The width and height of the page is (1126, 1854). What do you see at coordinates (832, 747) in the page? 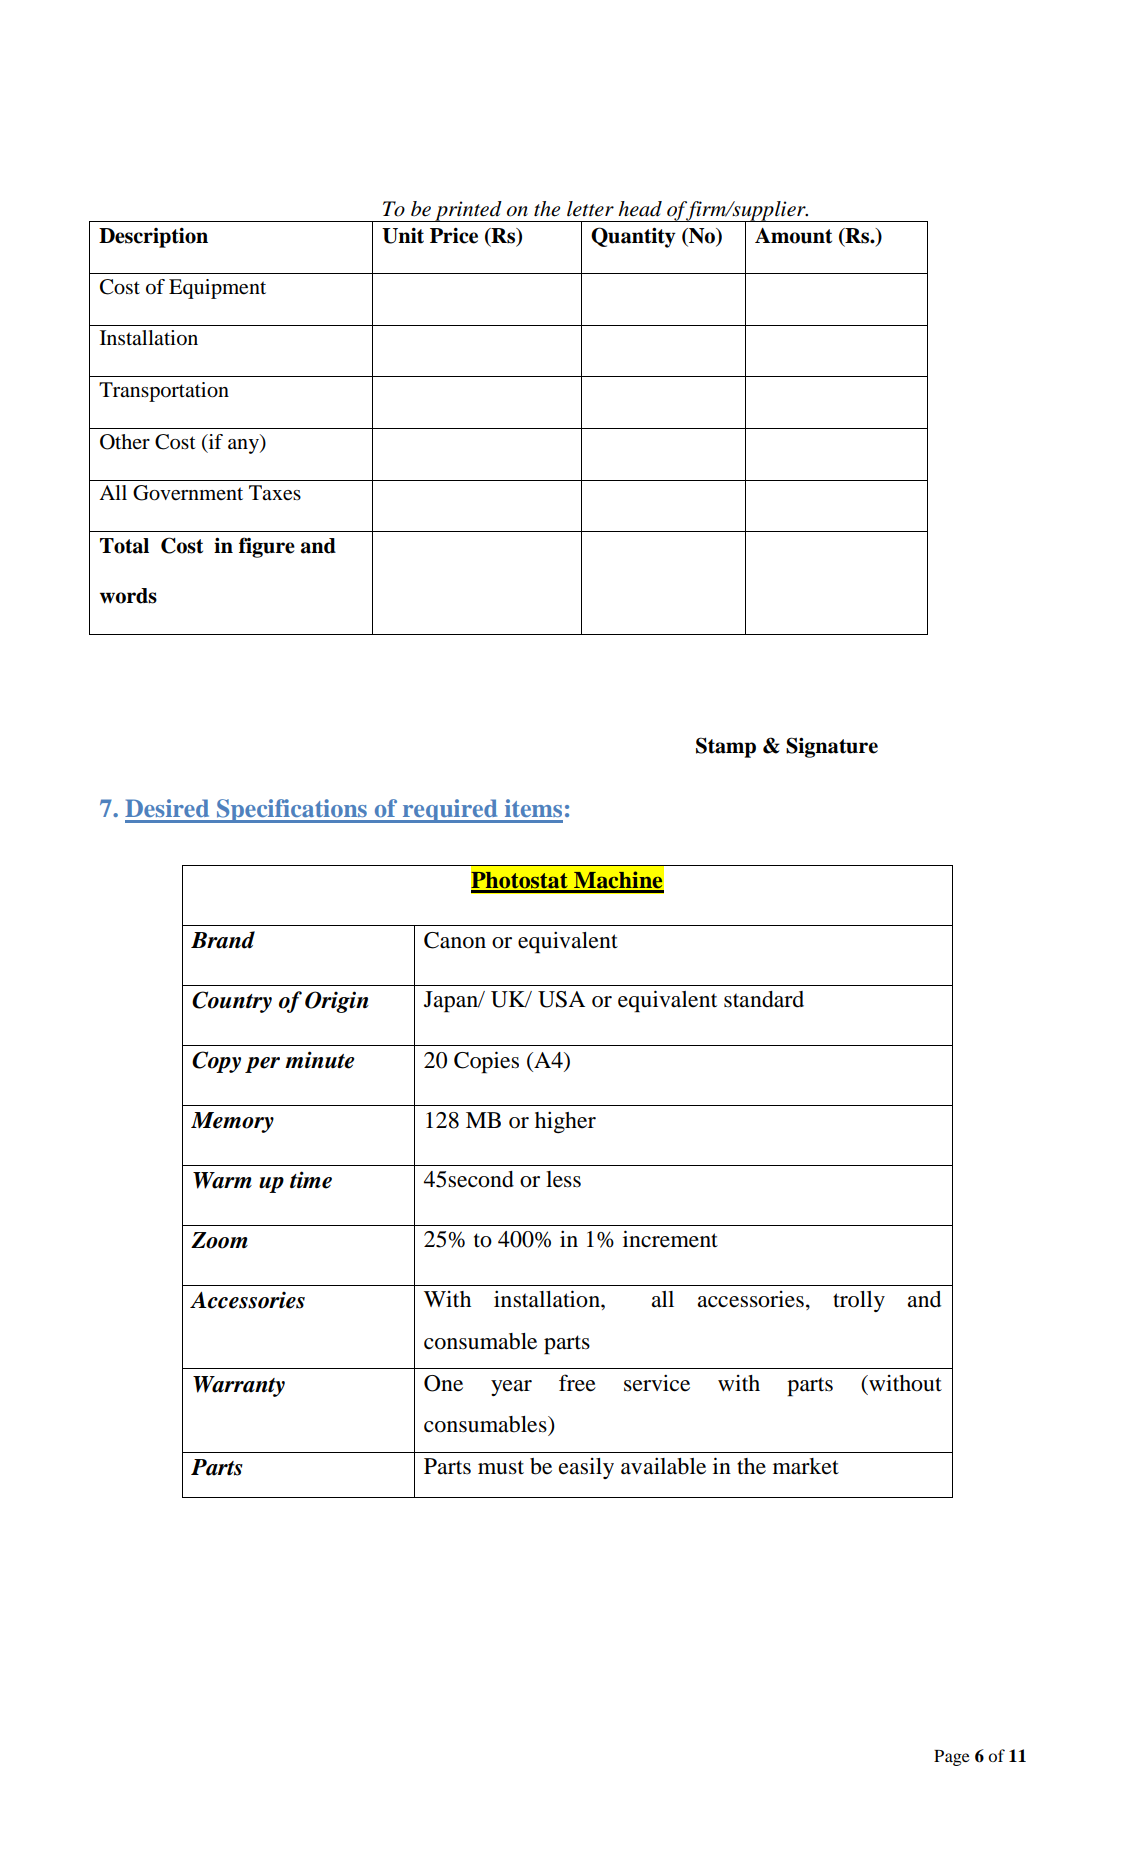
I see `Signature` at bounding box center [832, 747].
